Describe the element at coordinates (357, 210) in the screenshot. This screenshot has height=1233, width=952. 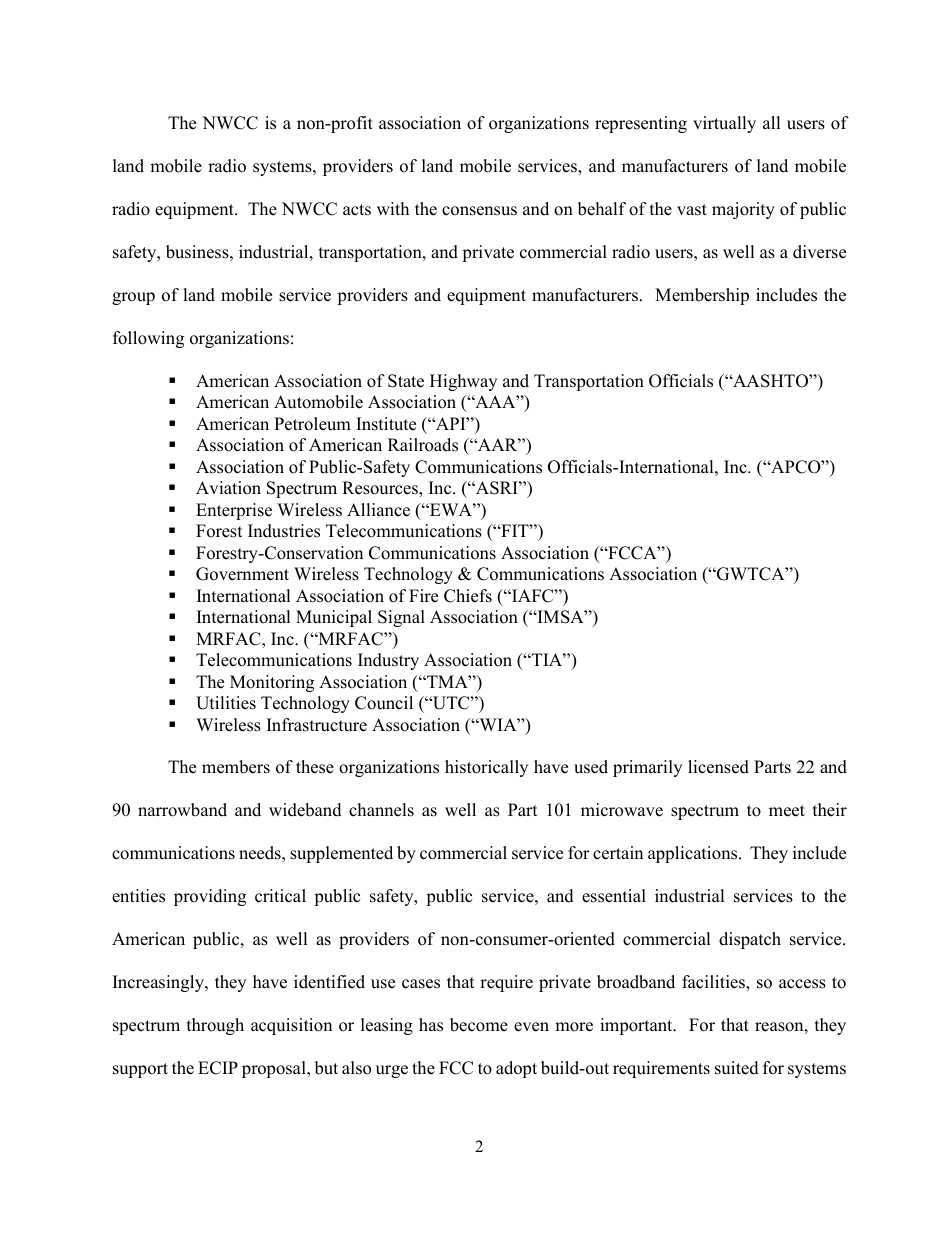
I see `acts` at that location.
